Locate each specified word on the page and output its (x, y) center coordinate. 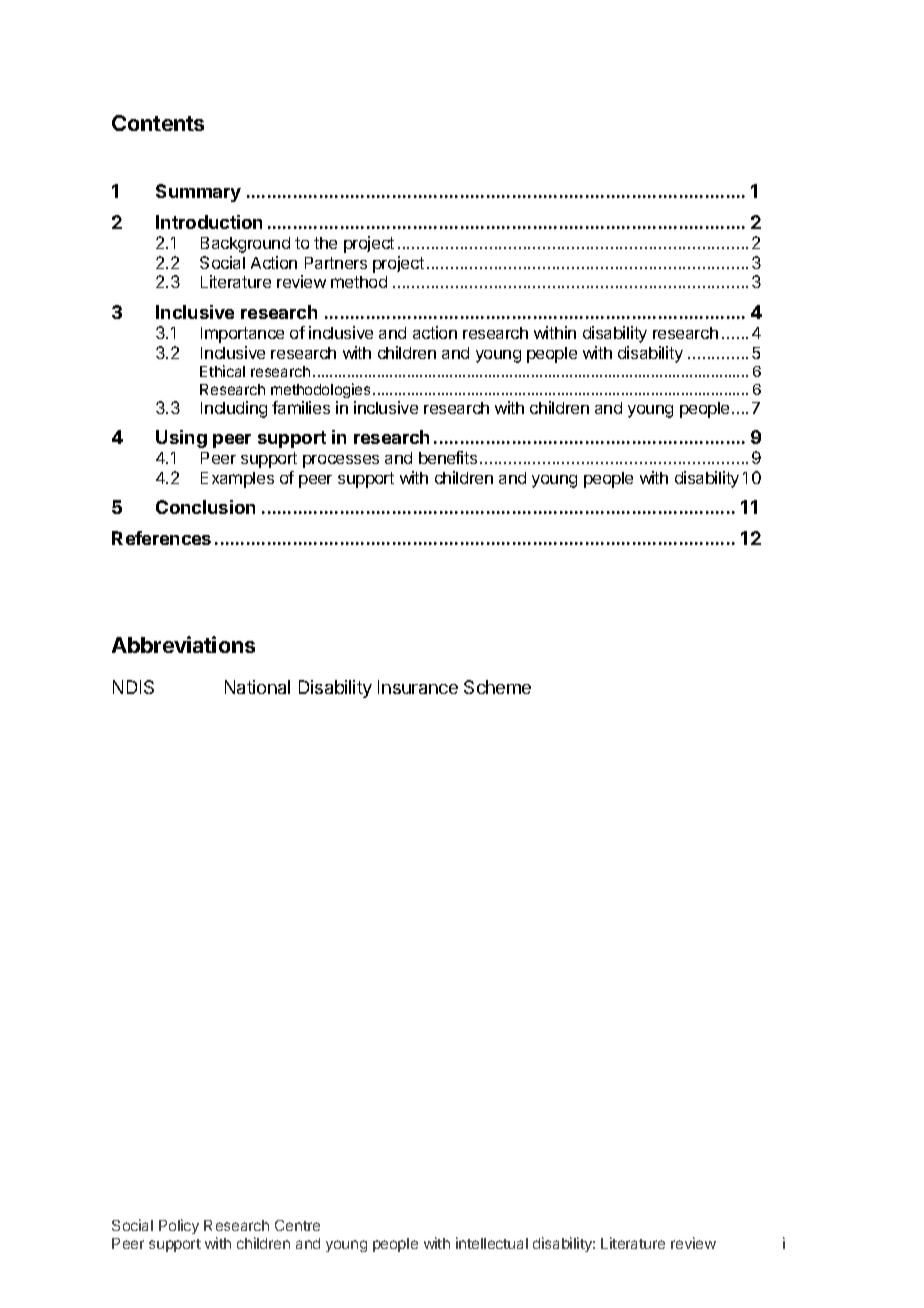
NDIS (133, 687)
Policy (179, 1226)
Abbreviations (183, 644)
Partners (336, 263)
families (301, 407)
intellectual (492, 1243)
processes (341, 461)
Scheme (497, 687)
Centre (297, 1225)
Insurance (418, 687)
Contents (158, 123)
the (325, 243)
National (257, 687)
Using (181, 439)
